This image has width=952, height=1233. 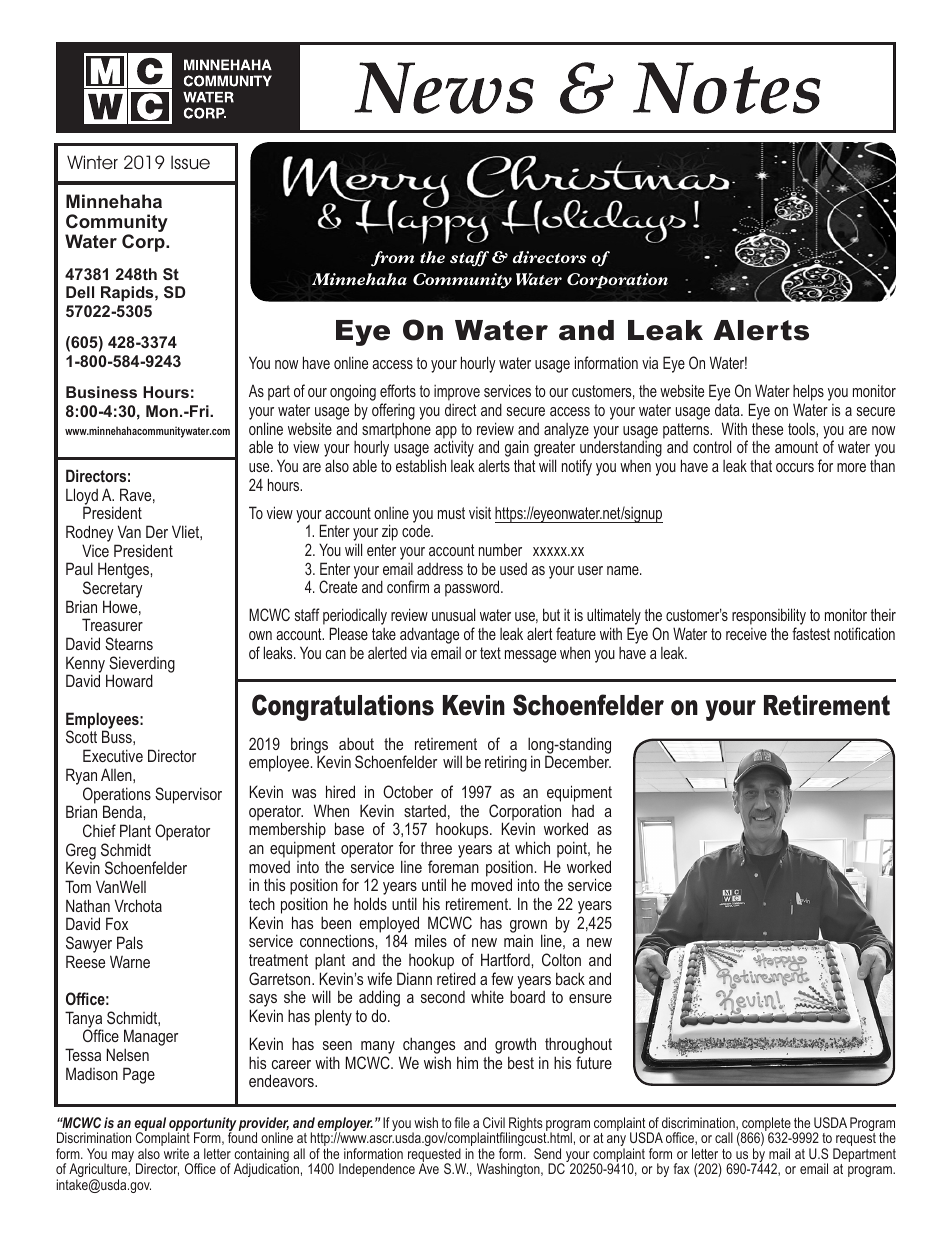 What do you see at coordinates (808, 392) in the image?
I see `helps` at bounding box center [808, 392].
